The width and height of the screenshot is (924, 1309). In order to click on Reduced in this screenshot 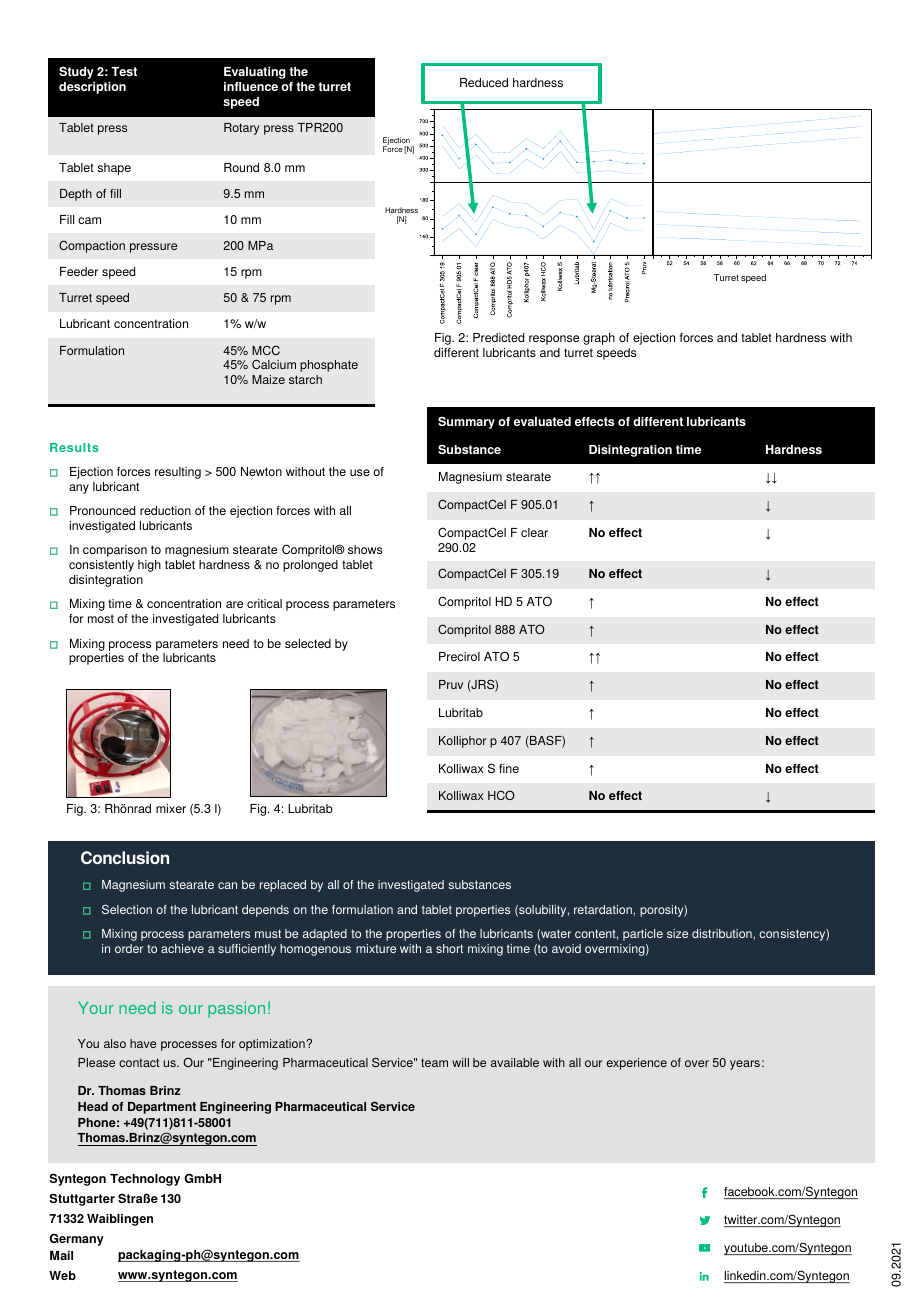, I will do `click(484, 82)`.
